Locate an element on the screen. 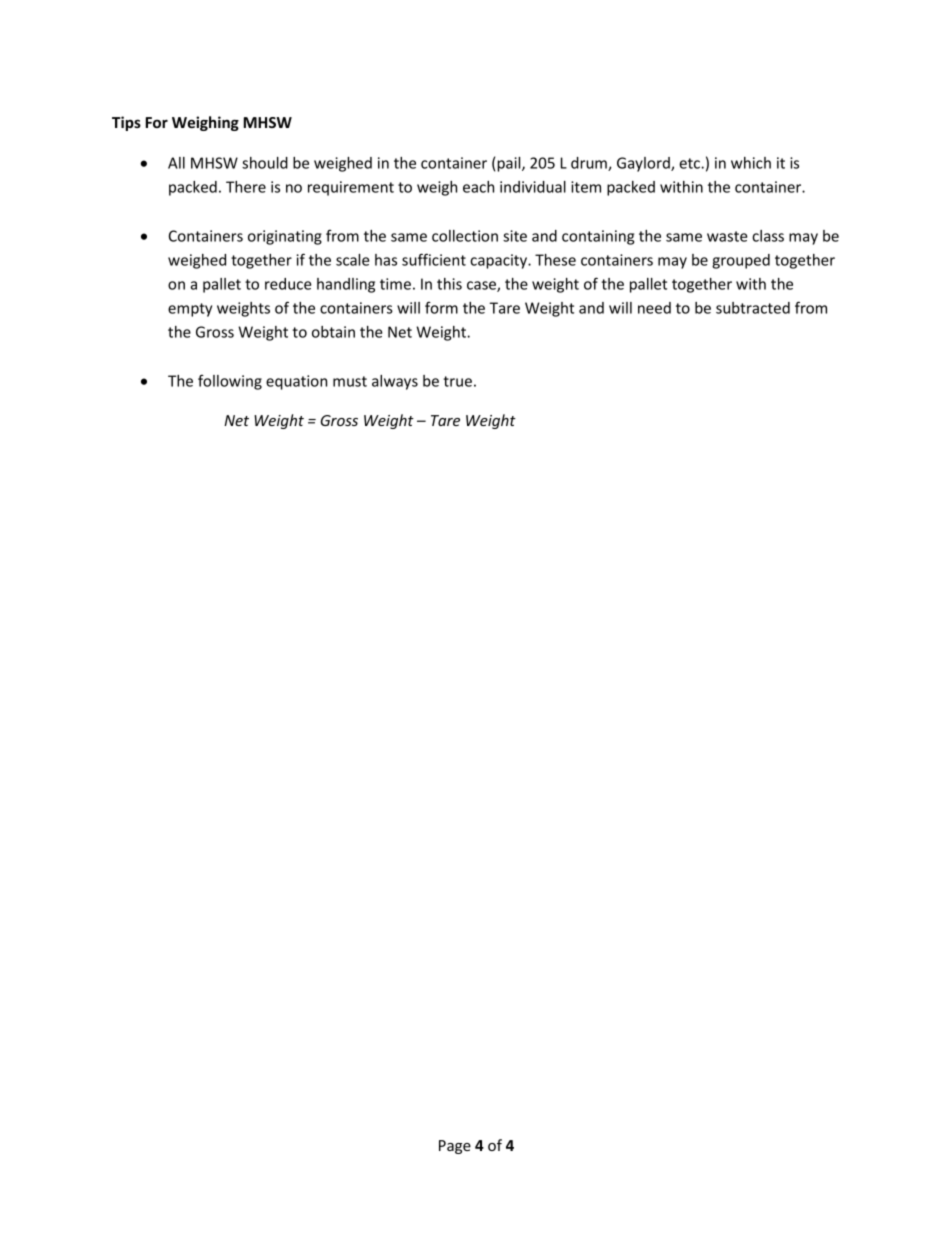 Image resolution: width=952 pixels, height=1233 pixels. each is located at coordinates (478, 187).
